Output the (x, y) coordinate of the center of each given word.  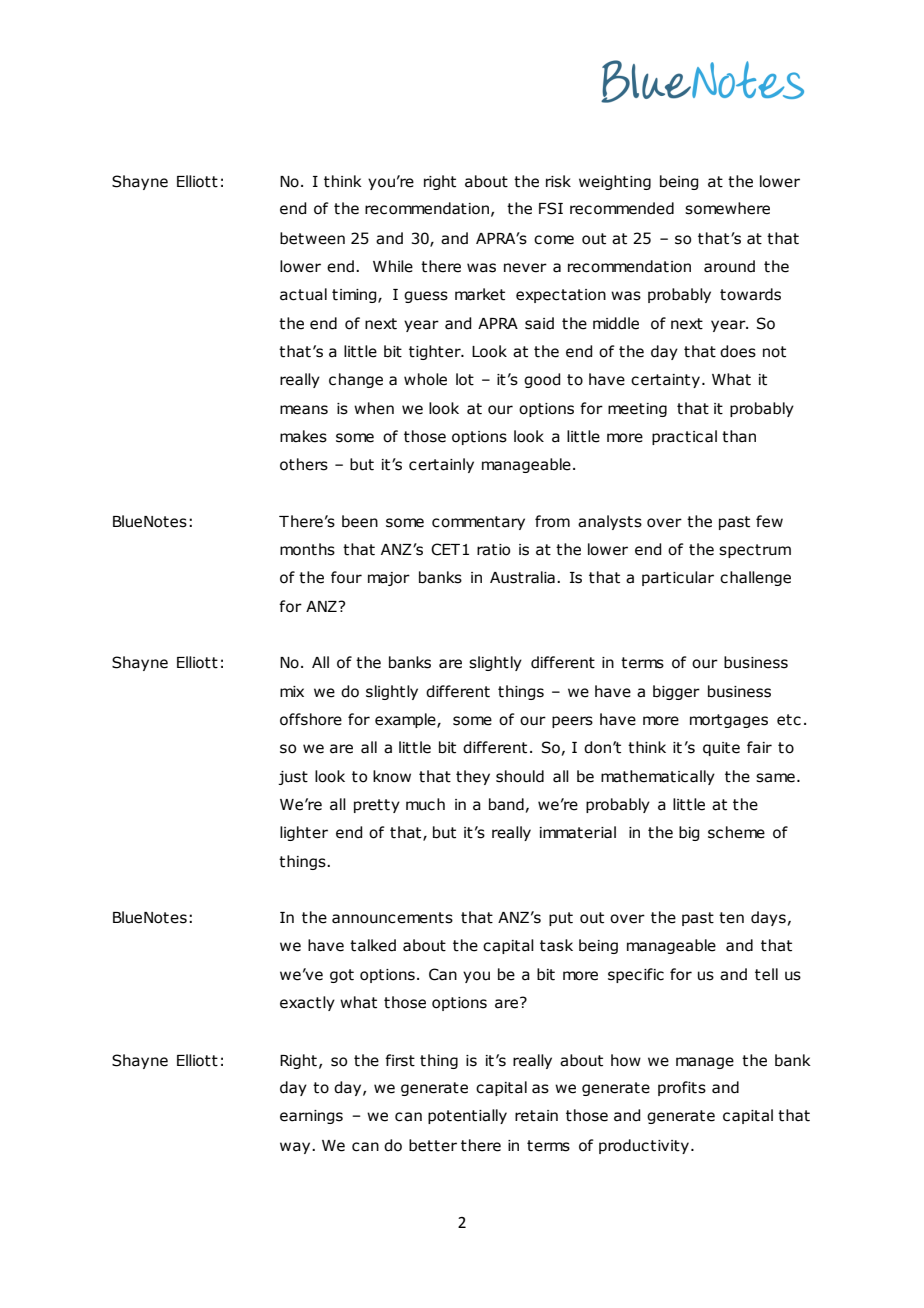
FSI (551, 208)
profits (682, 1088)
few (769, 521)
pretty (377, 806)
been (360, 521)
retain (536, 1116)
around (729, 266)
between (312, 238)
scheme (736, 832)
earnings (311, 1117)
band (506, 804)
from (552, 521)
